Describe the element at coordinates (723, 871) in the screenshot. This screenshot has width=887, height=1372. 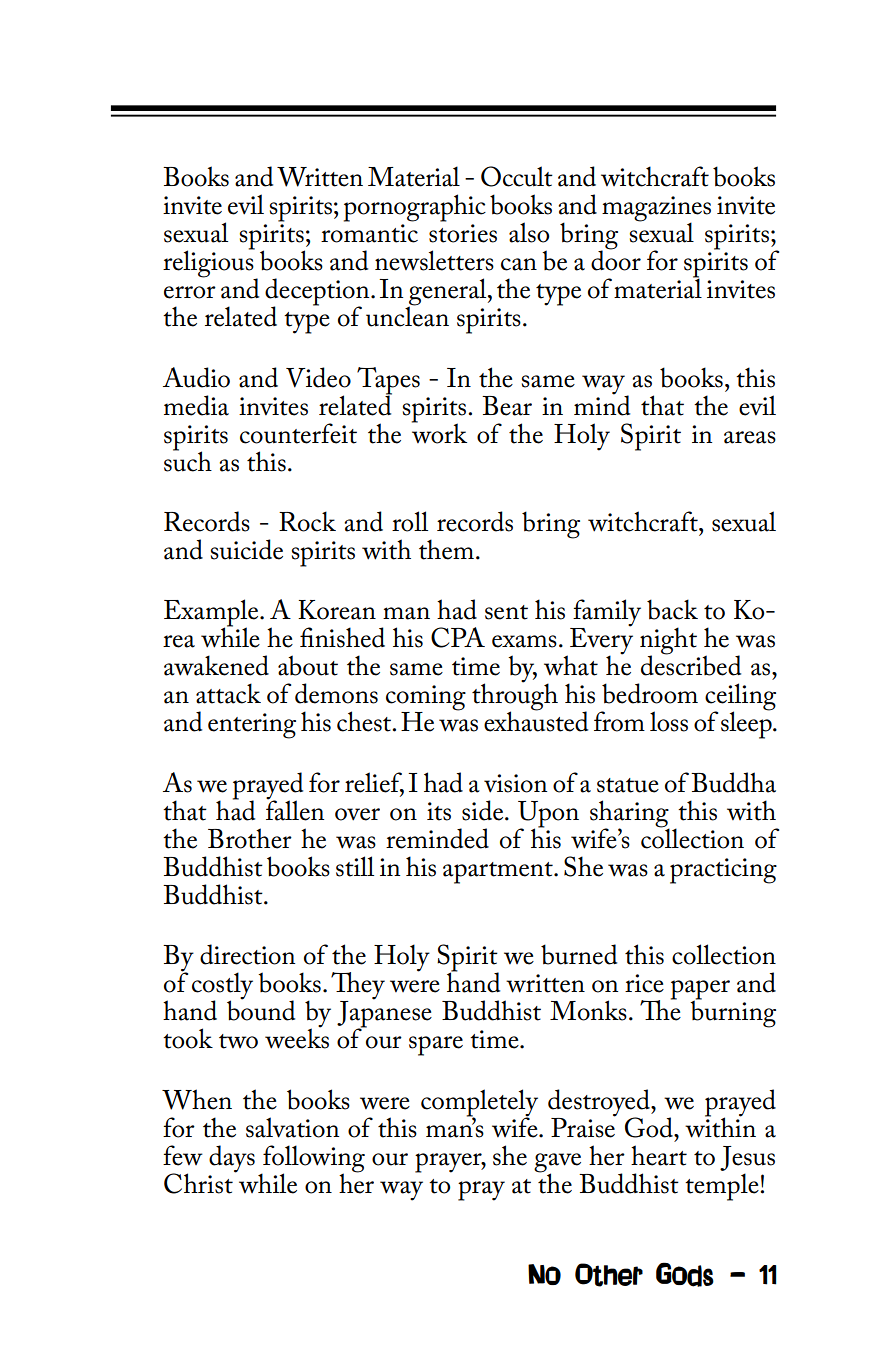
I see `practicing` at that location.
